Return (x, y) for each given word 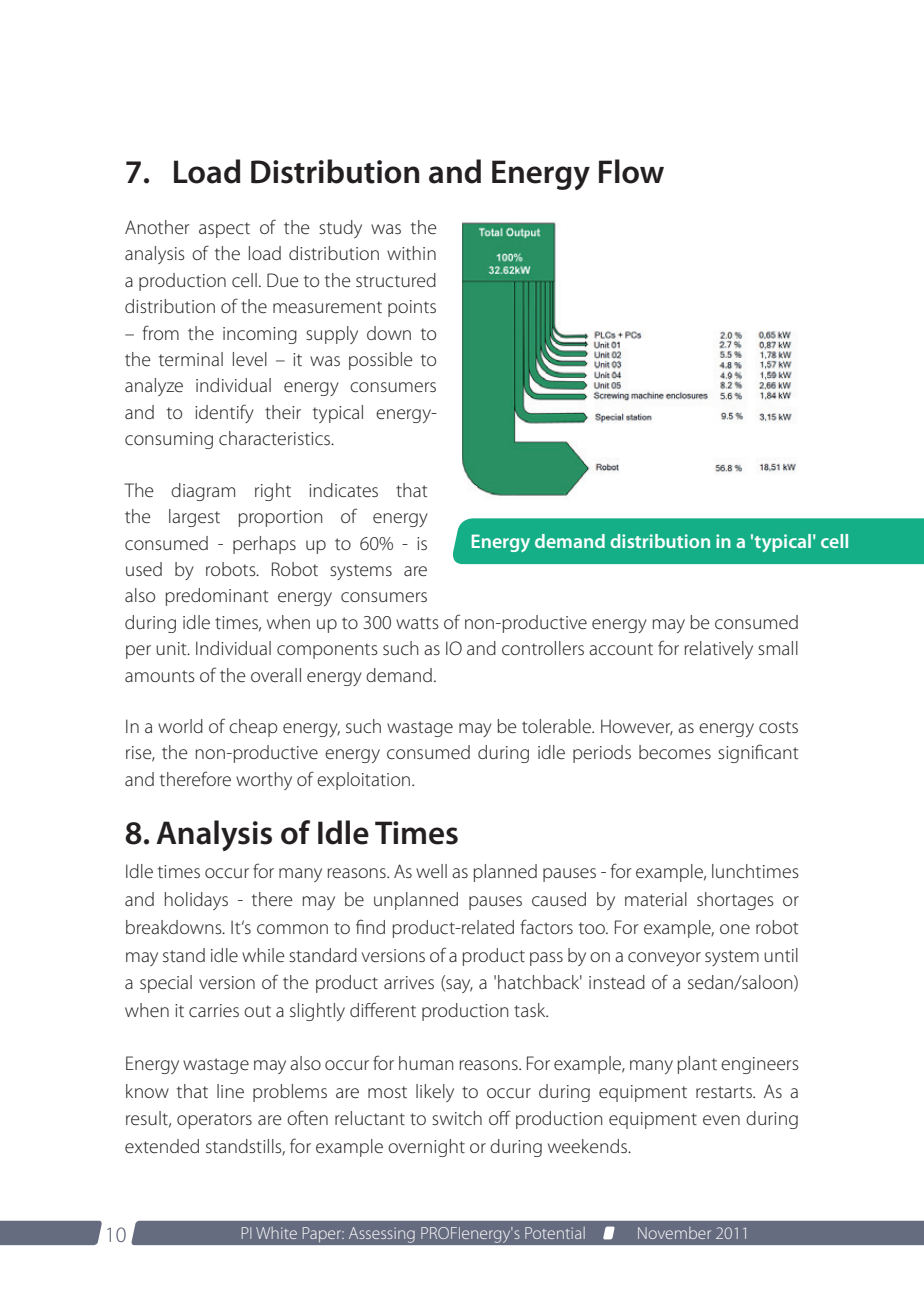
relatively (718, 650)
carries (214, 1010)
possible (381, 361)
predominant (216, 597)
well (431, 871)
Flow (631, 171)
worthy (264, 781)
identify (224, 413)
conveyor (664, 959)
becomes (675, 752)
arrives (409, 982)
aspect (224, 230)
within (411, 253)
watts (417, 623)
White (276, 1233)
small (778, 648)
